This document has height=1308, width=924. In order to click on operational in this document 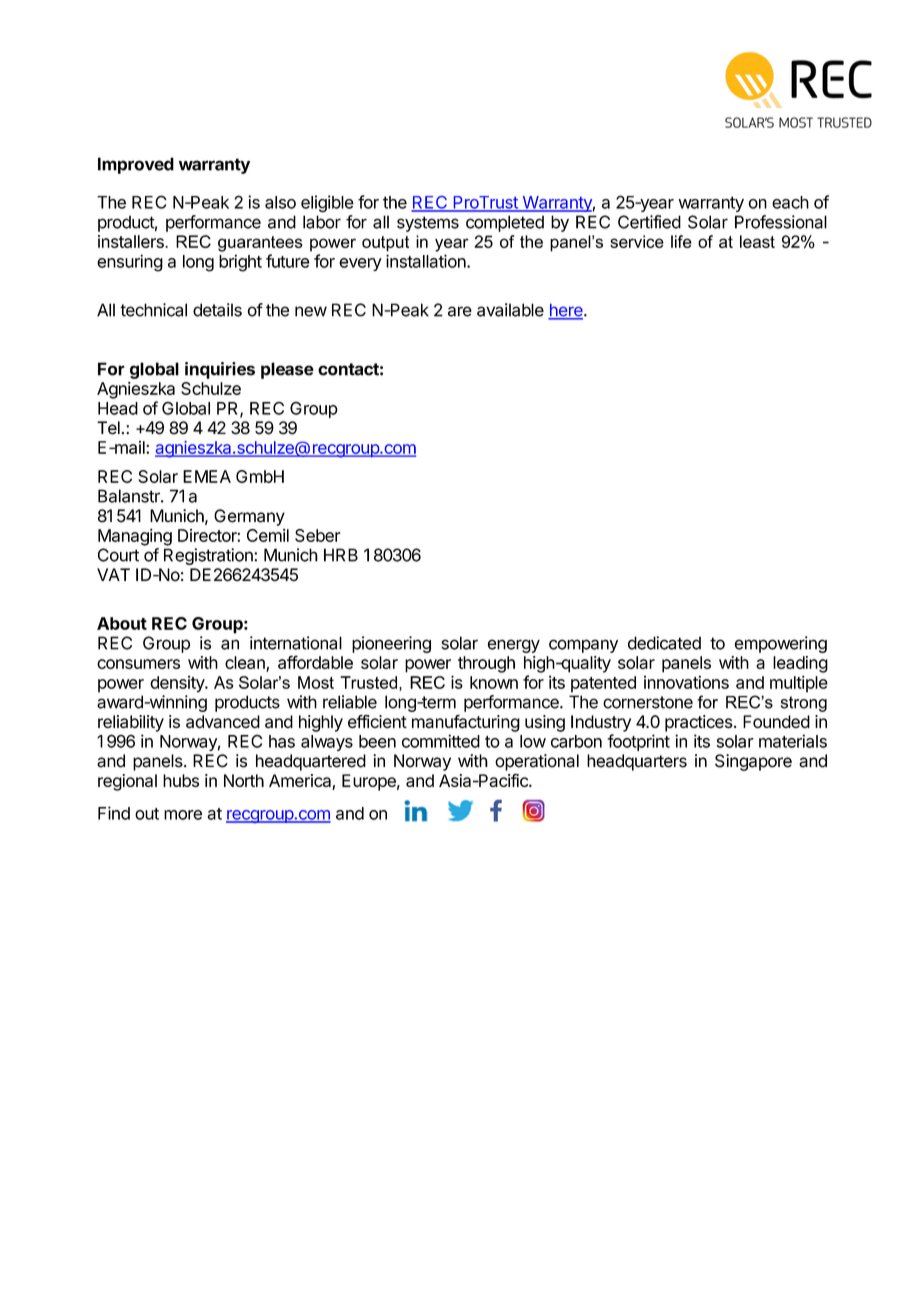, I will do `click(537, 762)`.
